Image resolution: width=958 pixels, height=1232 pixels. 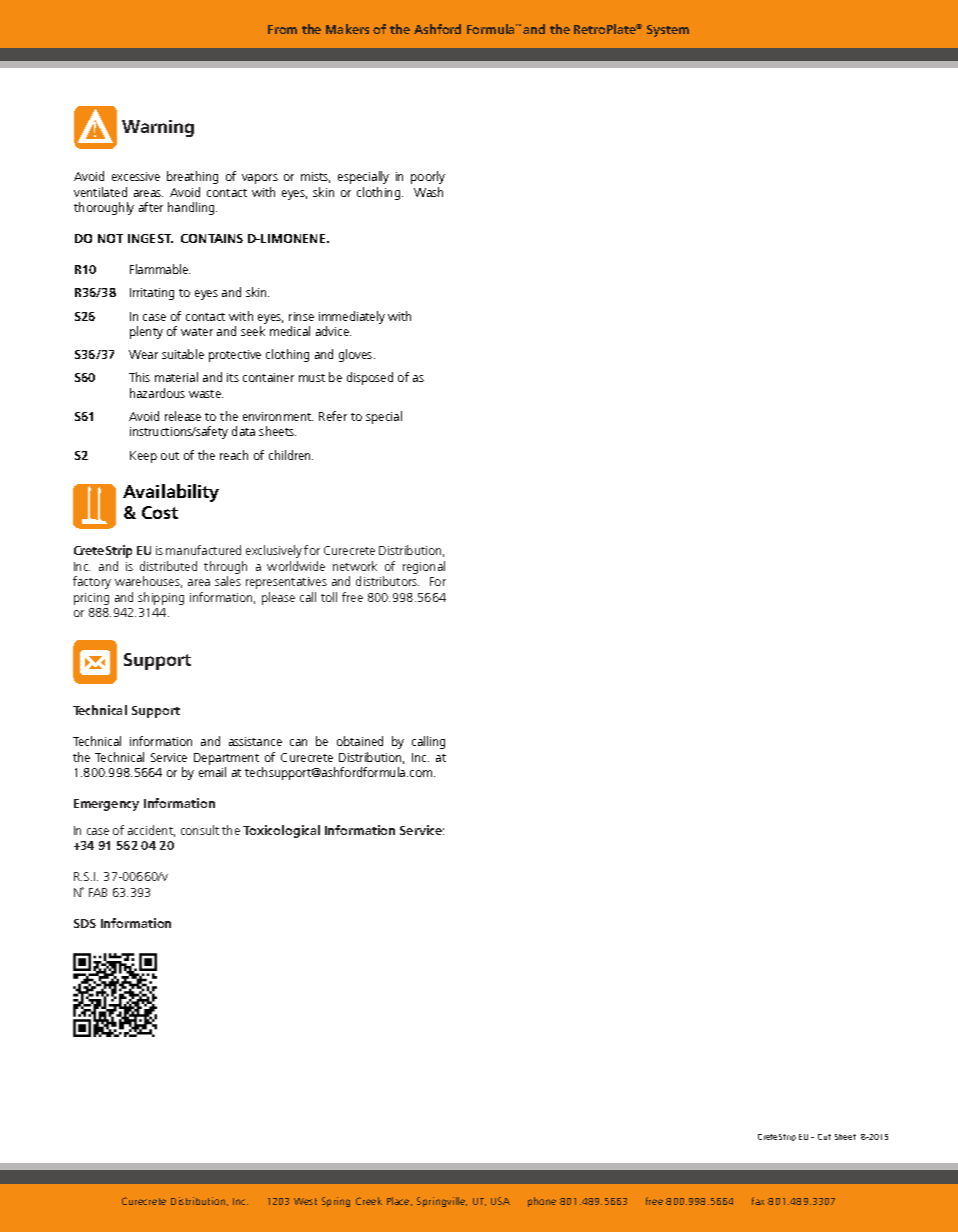 What do you see at coordinates (370, 378) in the screenshot?
I see `disposed` at bounding box center [370, 378].
